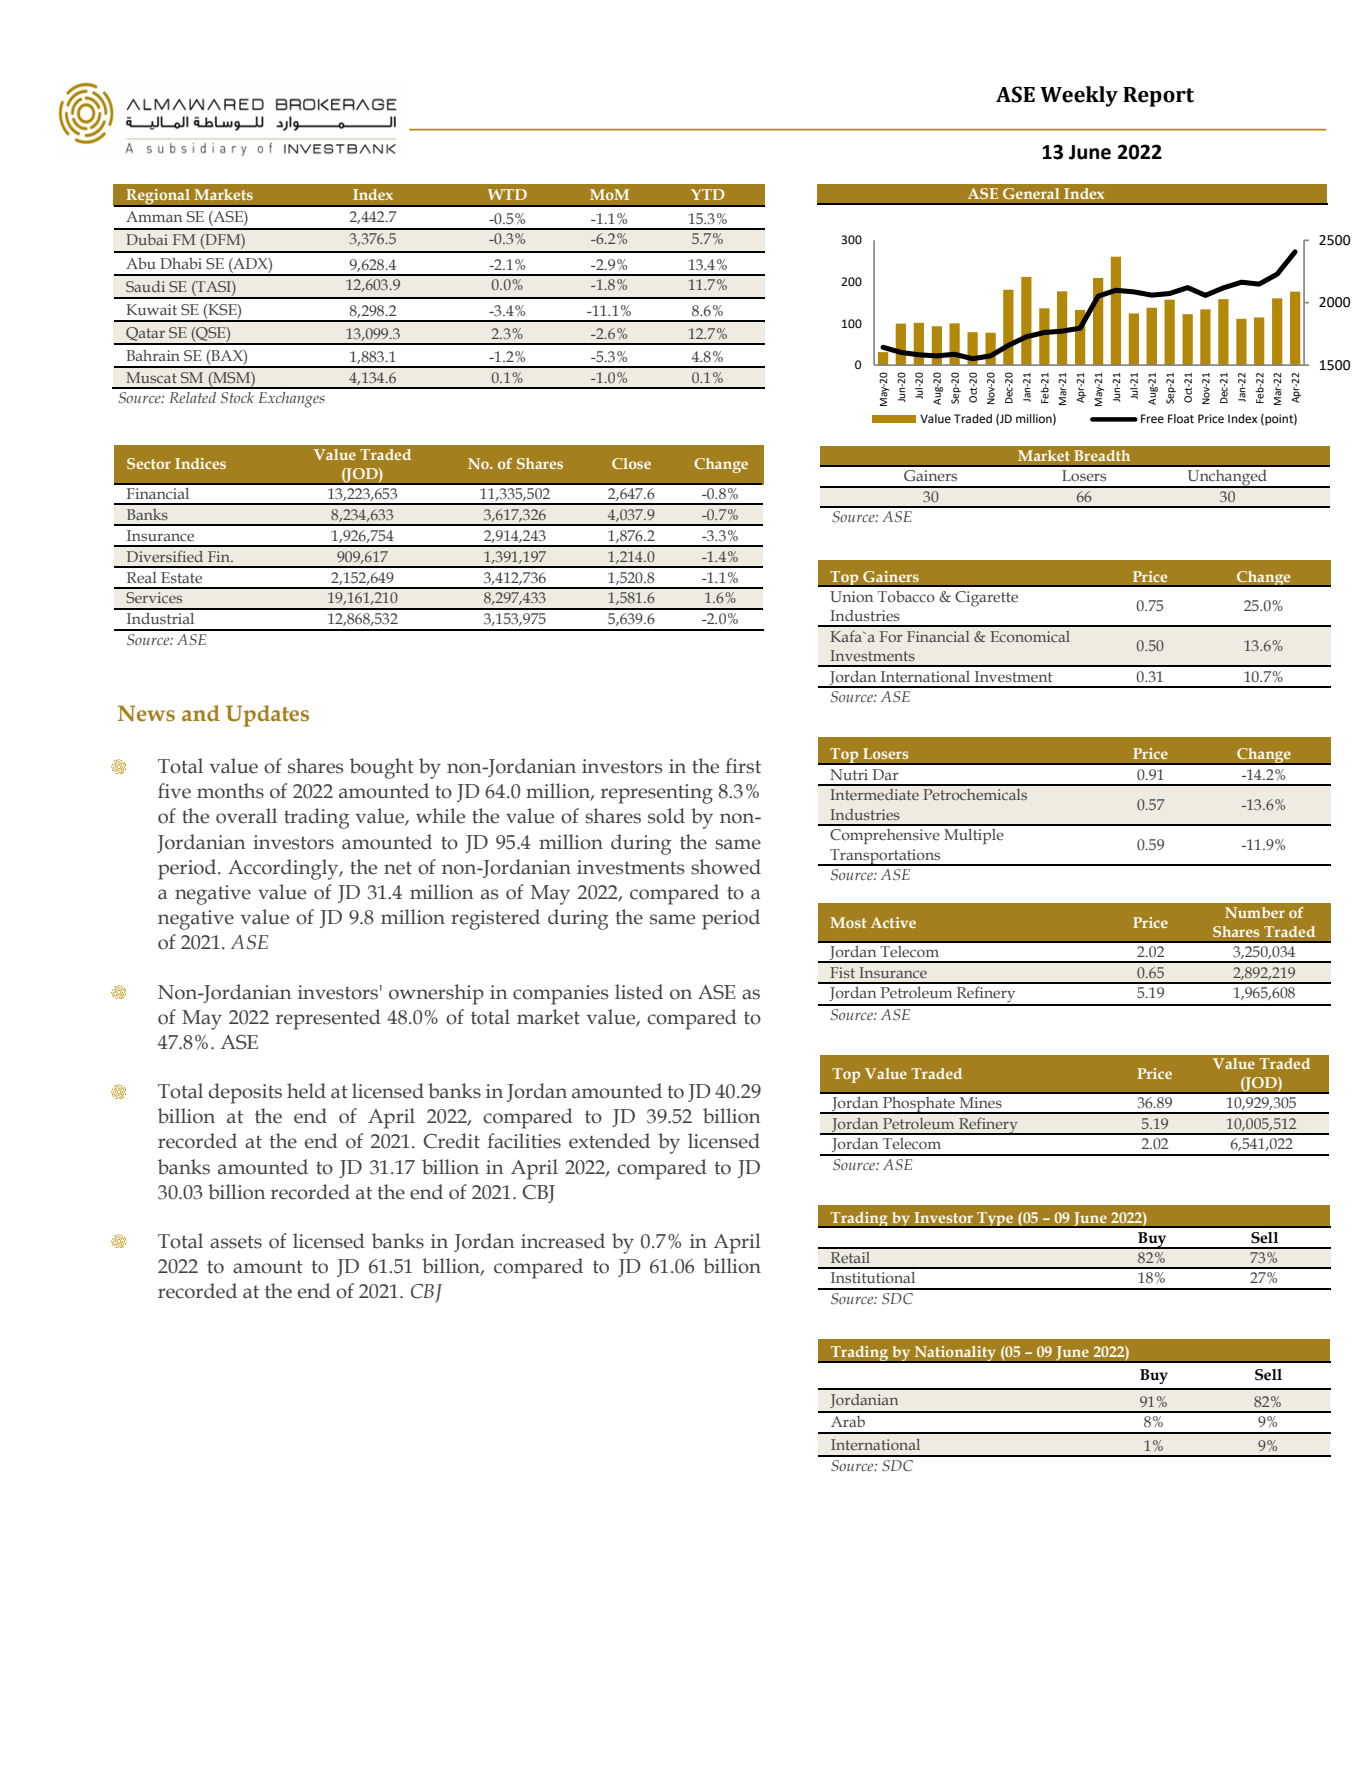  What do you see at coordinates (236, 1242) in the page?
I see `assets` at bounding box center [236, 1242].
